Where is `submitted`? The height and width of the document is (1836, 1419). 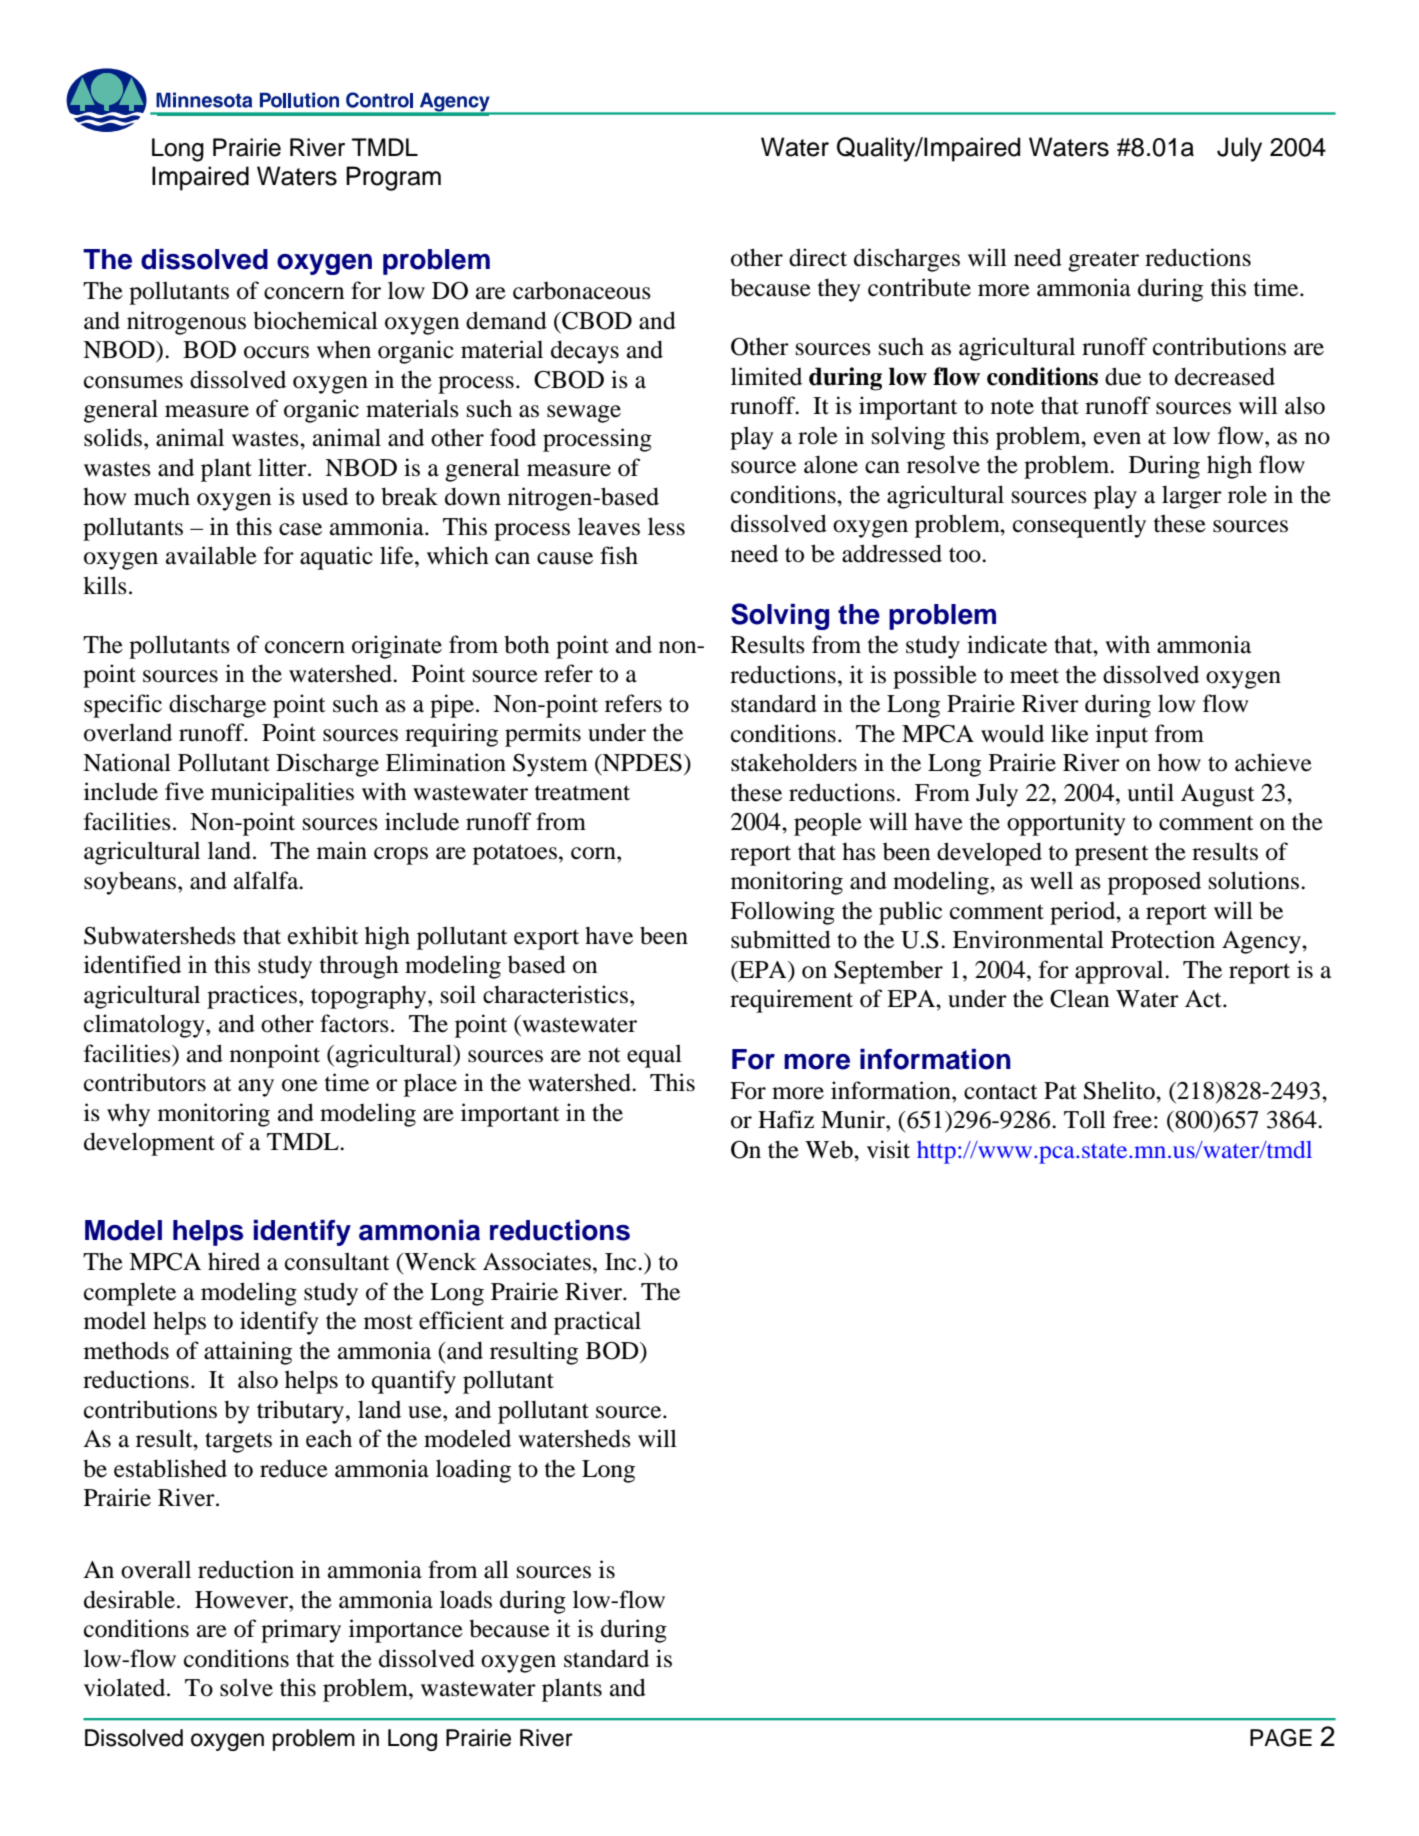
submitted is located at coordinates (781, 939).
